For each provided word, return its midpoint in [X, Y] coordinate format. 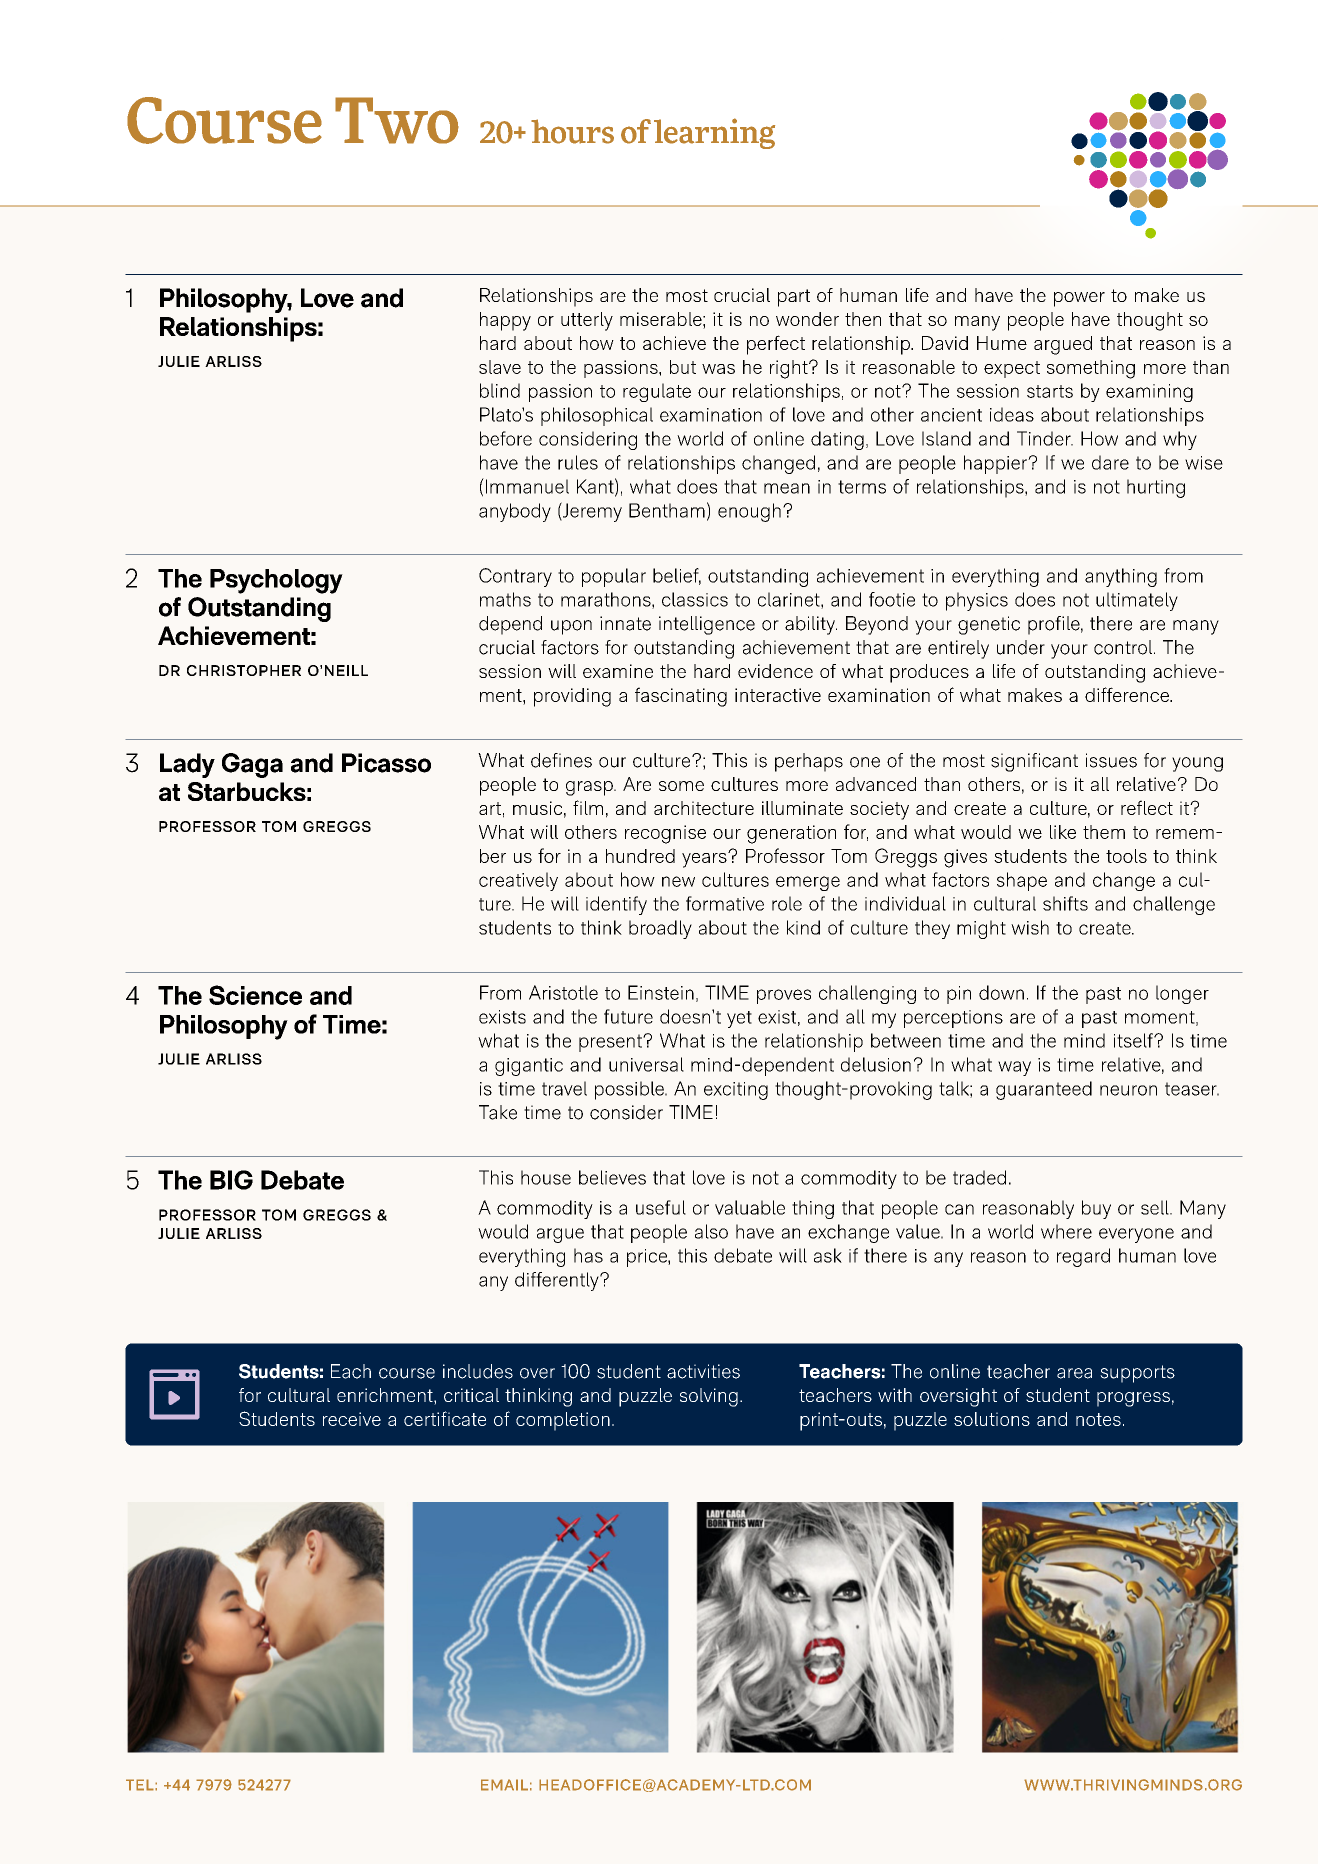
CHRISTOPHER [244, 670]
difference [1128, 694]
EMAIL [504, 1785]
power [1079, 299]
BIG [231, 1180]
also [711, 1231]
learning [714, 133]
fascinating [681, 697]
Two [397, 120]
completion [563, 1421]
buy [1096, 1209]
